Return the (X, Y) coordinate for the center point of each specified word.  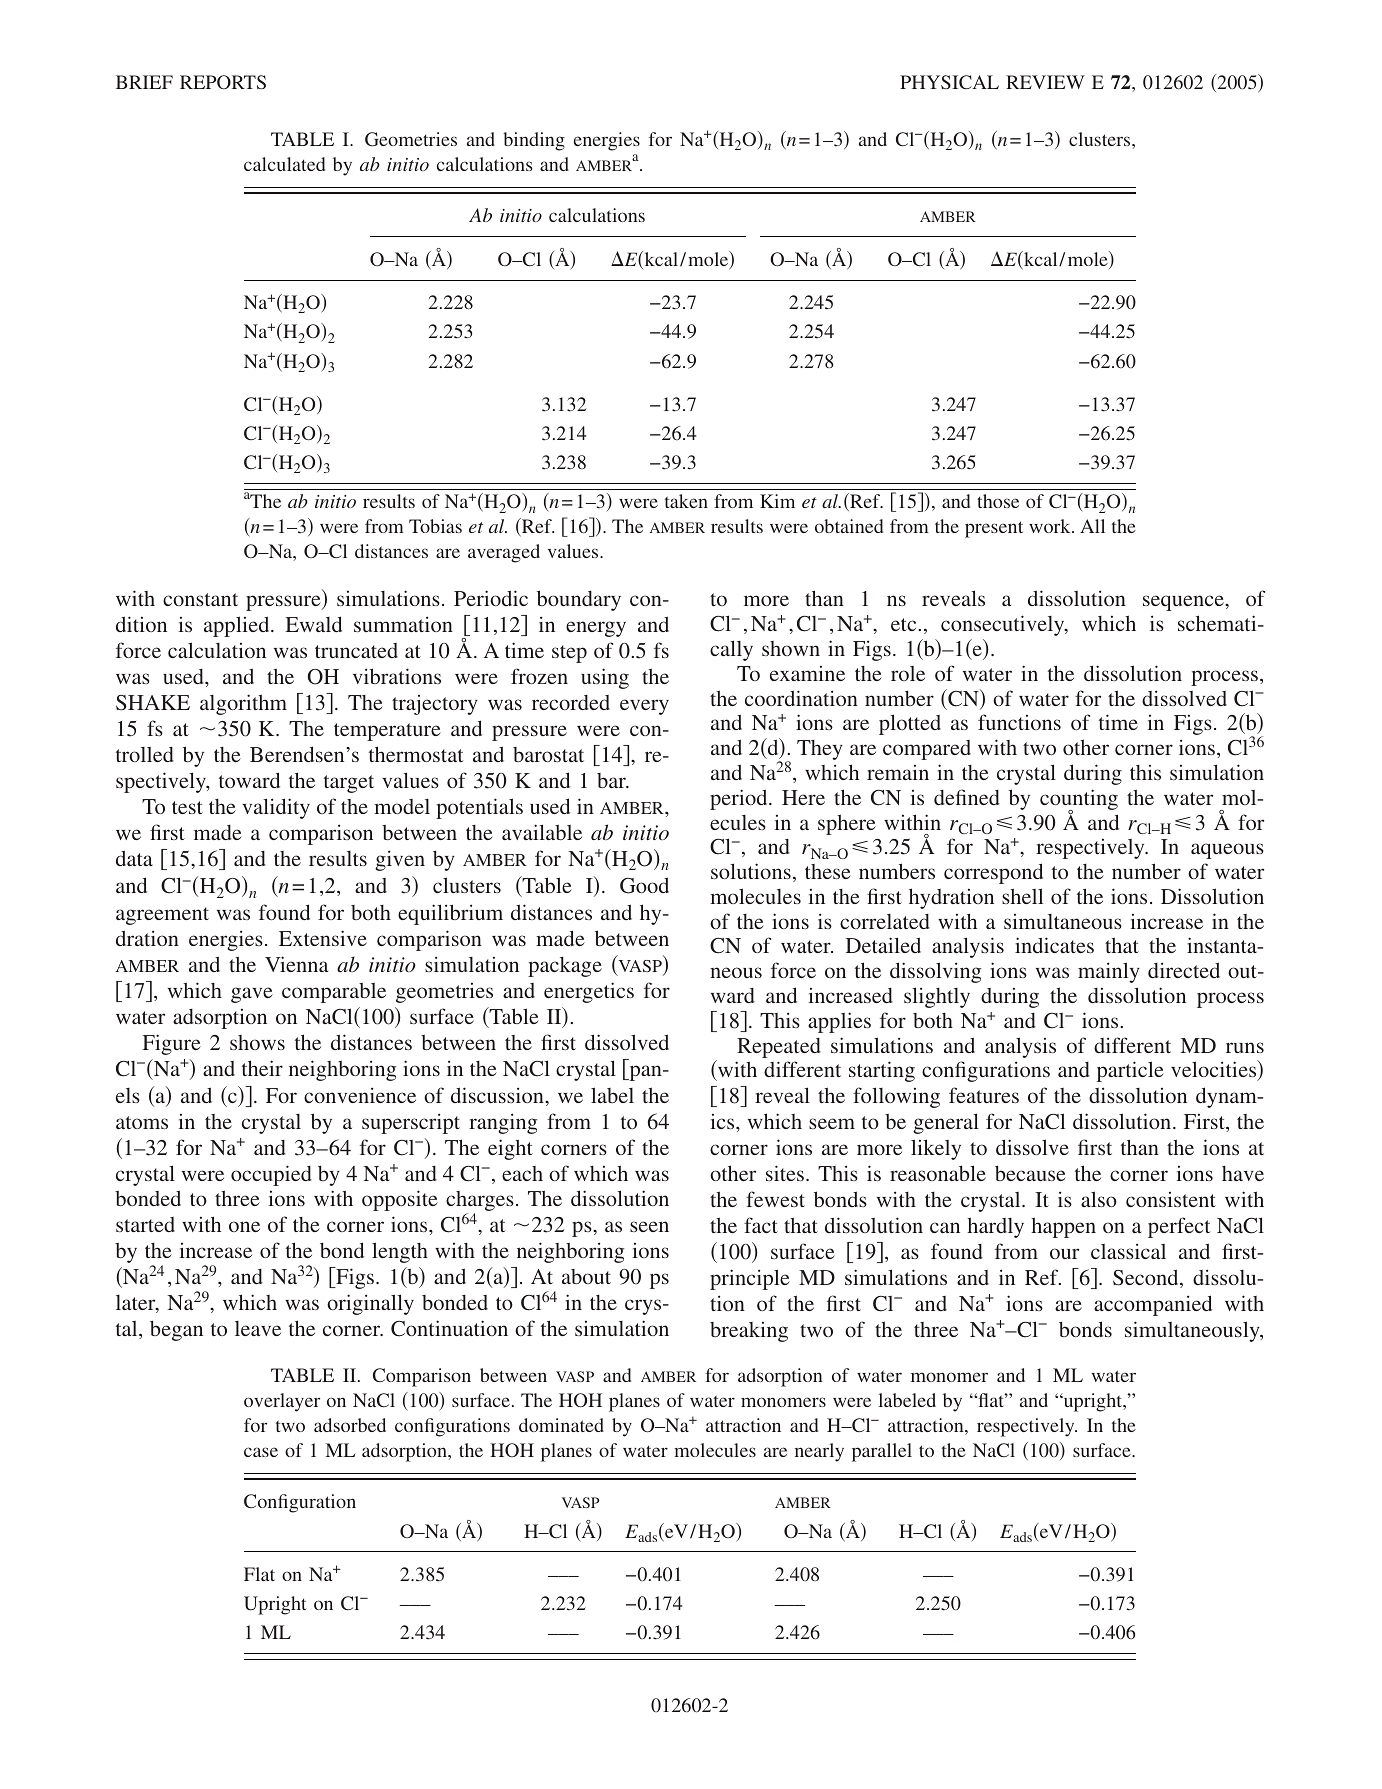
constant (200, 599)
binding (534, 141)
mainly (1109, 972)
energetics (589, 992)
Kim (777, 501)
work (1051, 526)
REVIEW (1045, 82)
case (261, 1452)
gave (252, 995)
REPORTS (223, 82)
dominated (561, 1425)
